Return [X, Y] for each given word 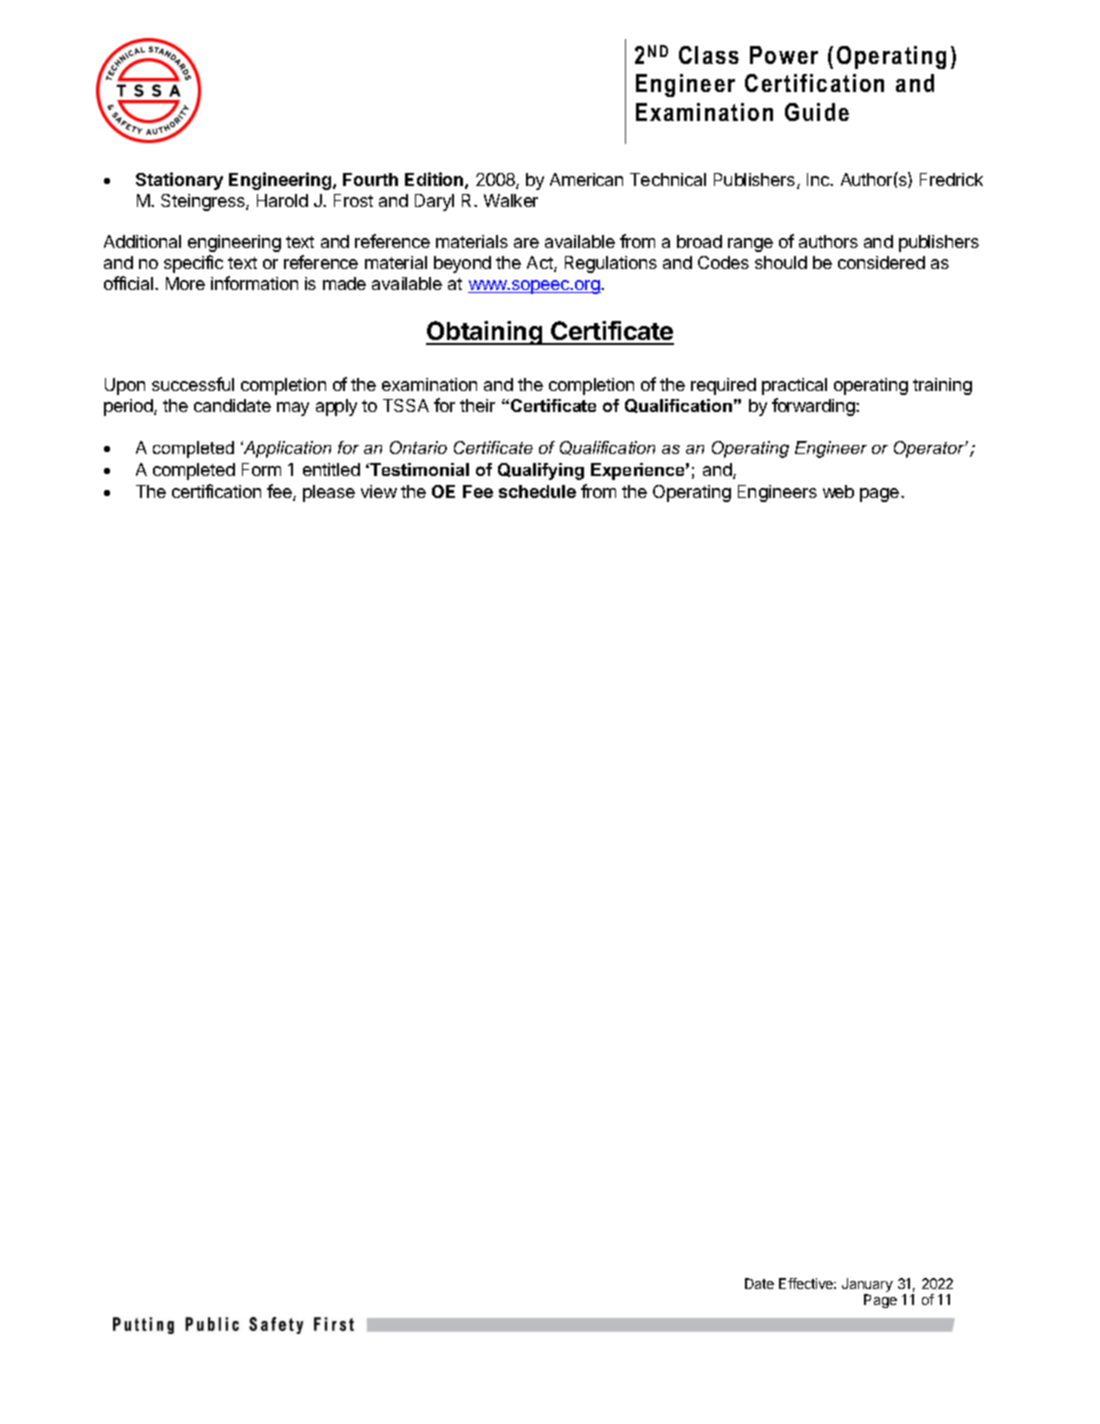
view [379, 491]
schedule [537, 491]
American [586, 179]
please [329, 493]
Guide [817, 112]
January [867, 1286]
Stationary [179, 181]
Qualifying [541, 471]
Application [286, 449]
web [838, 491]
